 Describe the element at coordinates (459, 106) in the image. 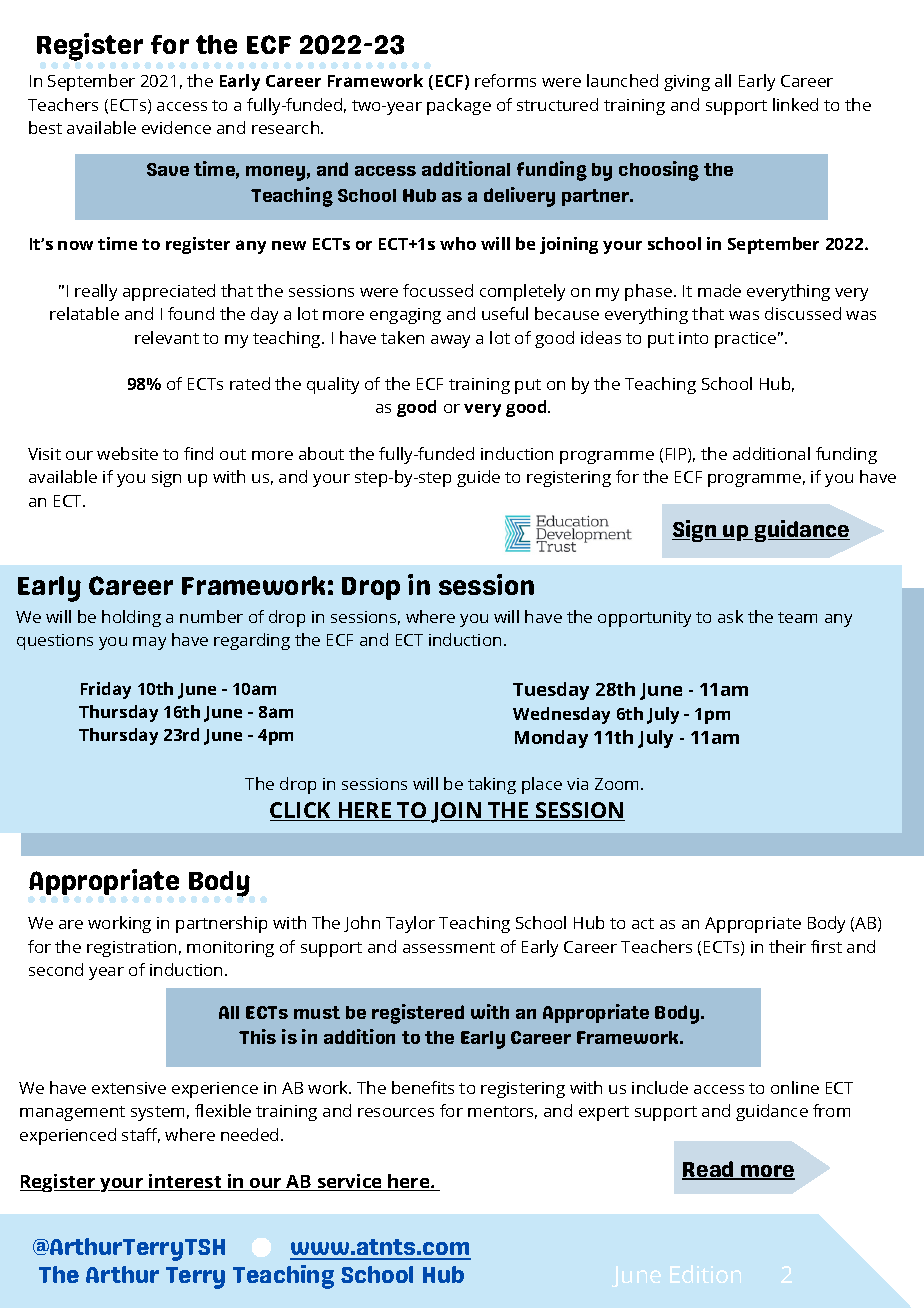

I see `package` at that location.
